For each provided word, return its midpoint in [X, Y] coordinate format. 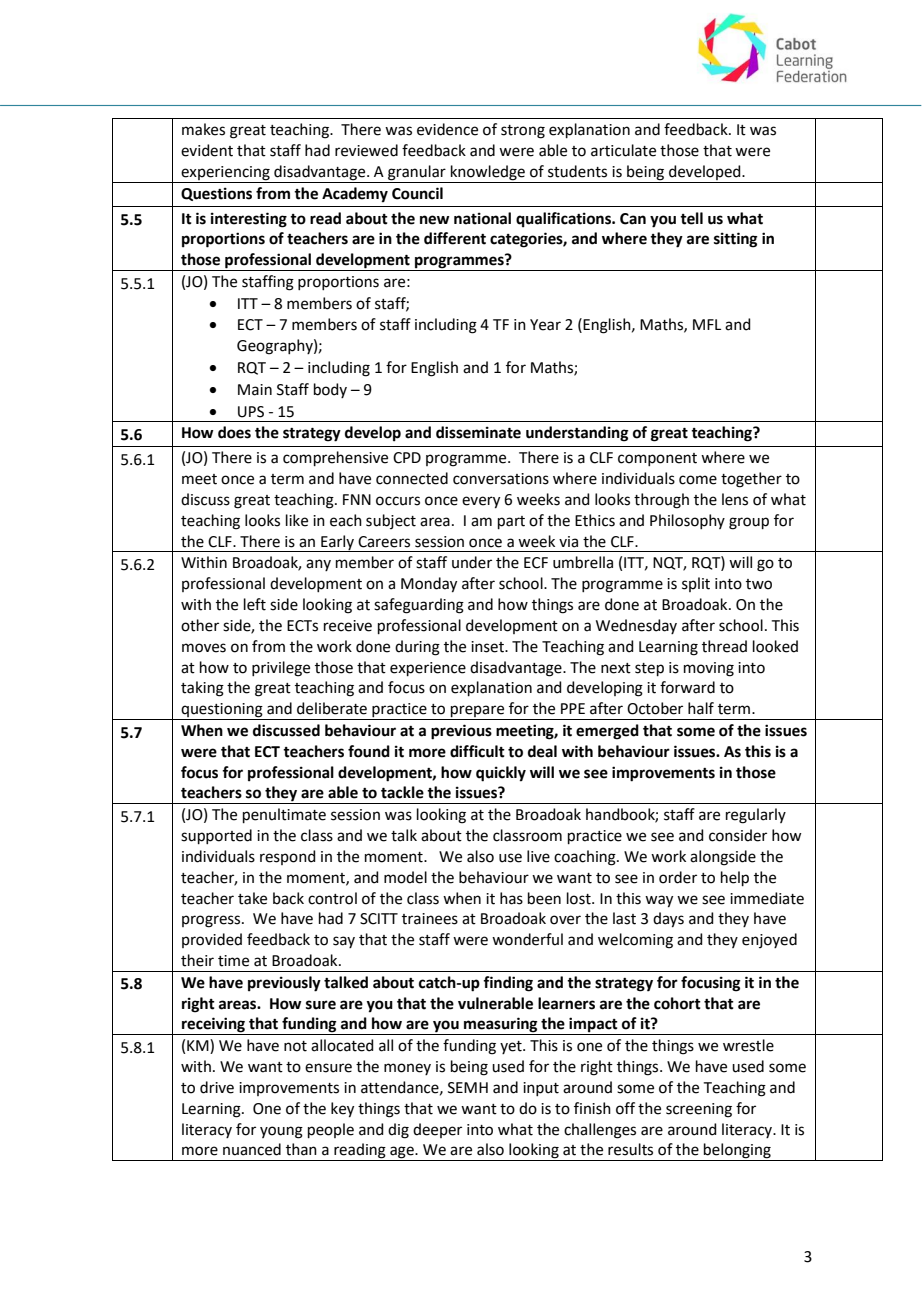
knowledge [488, 174]
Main [255, 390]
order [678, 877]
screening [699, 1110]
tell [691, 218]
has [511, 898]
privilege [281, 669]
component [657, 459]
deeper [437, 1130]
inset [489, 647]
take [252, 898]
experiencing [225, 174]
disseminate [478, 432]
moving [709, 669]
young [281, 1132]
